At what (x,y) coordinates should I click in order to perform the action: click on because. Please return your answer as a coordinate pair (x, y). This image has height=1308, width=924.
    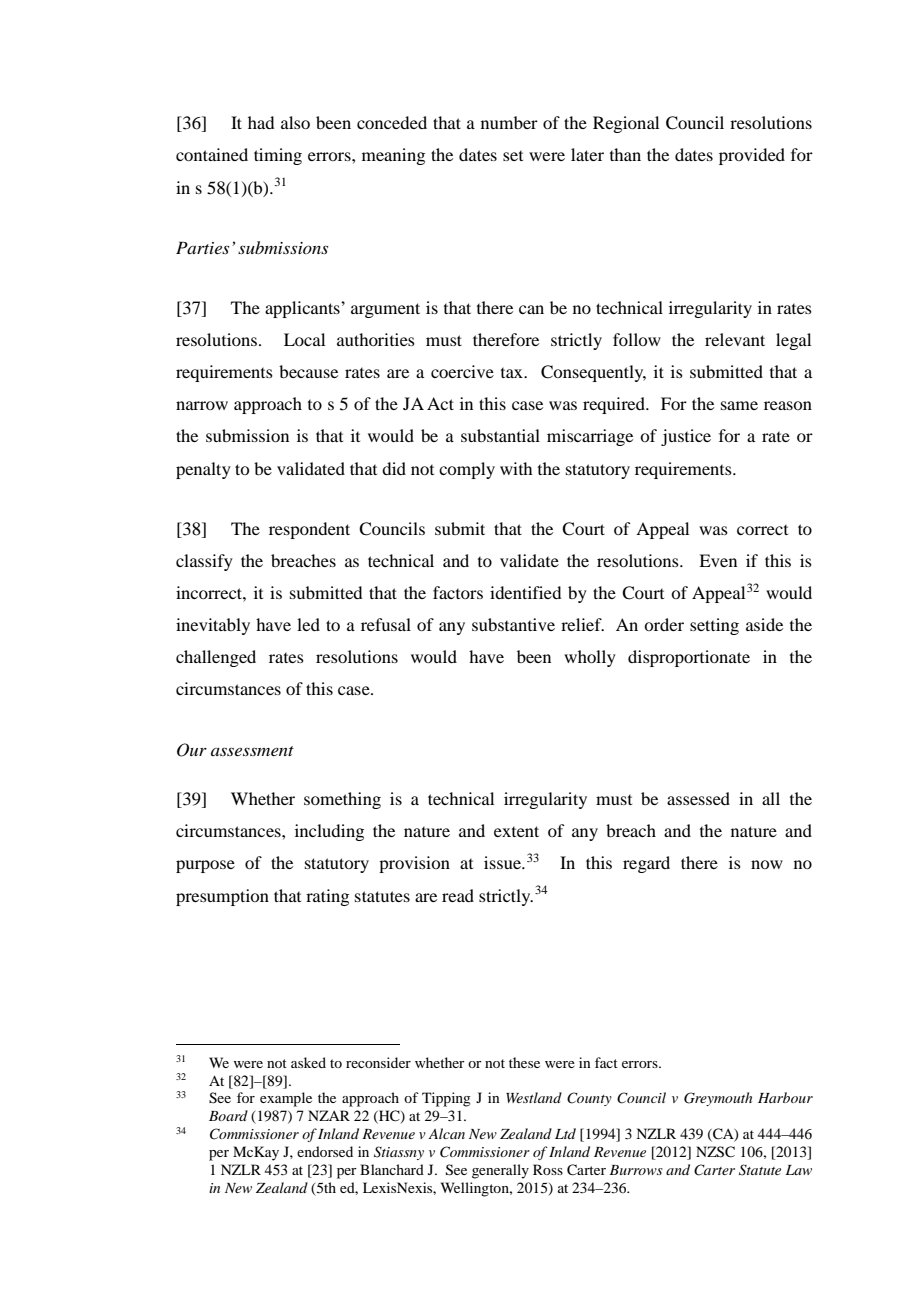
    Looking at the image, I should click on (308, 371).
